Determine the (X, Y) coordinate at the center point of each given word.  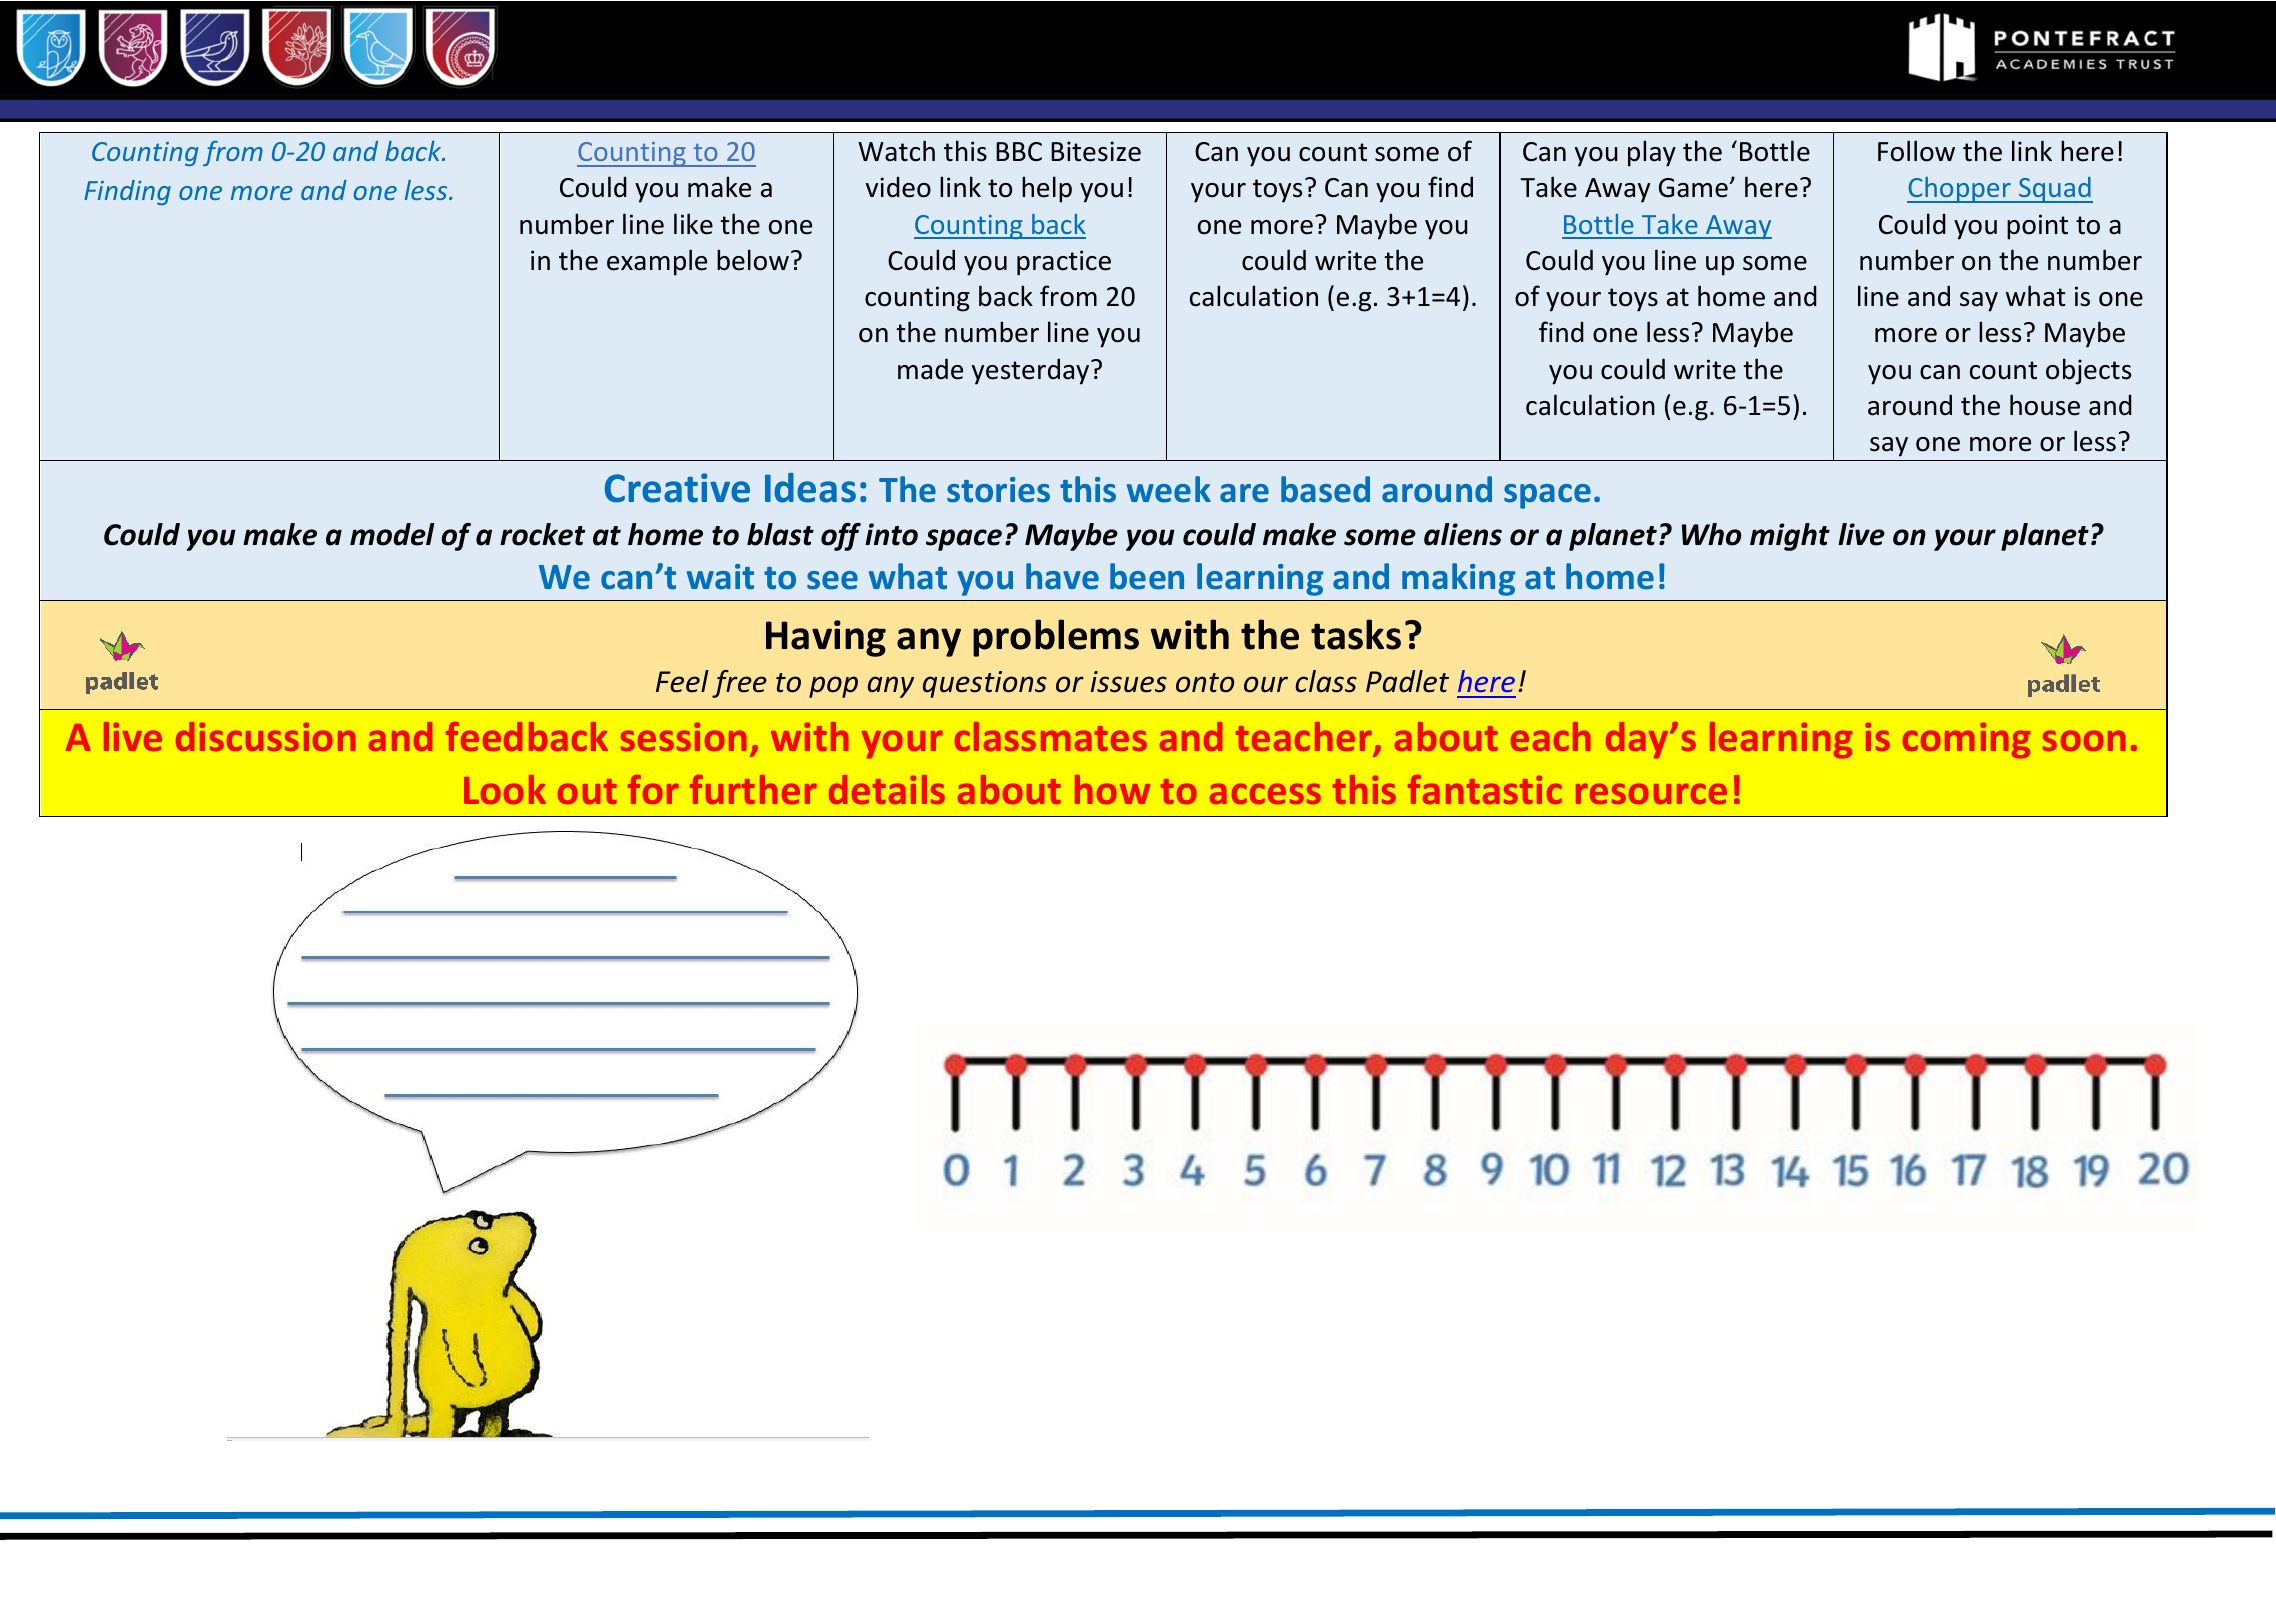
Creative (677, 488)
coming (1967, 740)
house (2045, 405)
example (657, 262)
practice (1064, 263)
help (1047, 189)
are (1244, 493)
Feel (682, 681)
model (392, 534)
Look (505, 789)
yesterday (1032, 371)
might (1790, 537)
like (693, 224)
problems (1056, 638)
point (2037, 227)
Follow (1916, 151)
